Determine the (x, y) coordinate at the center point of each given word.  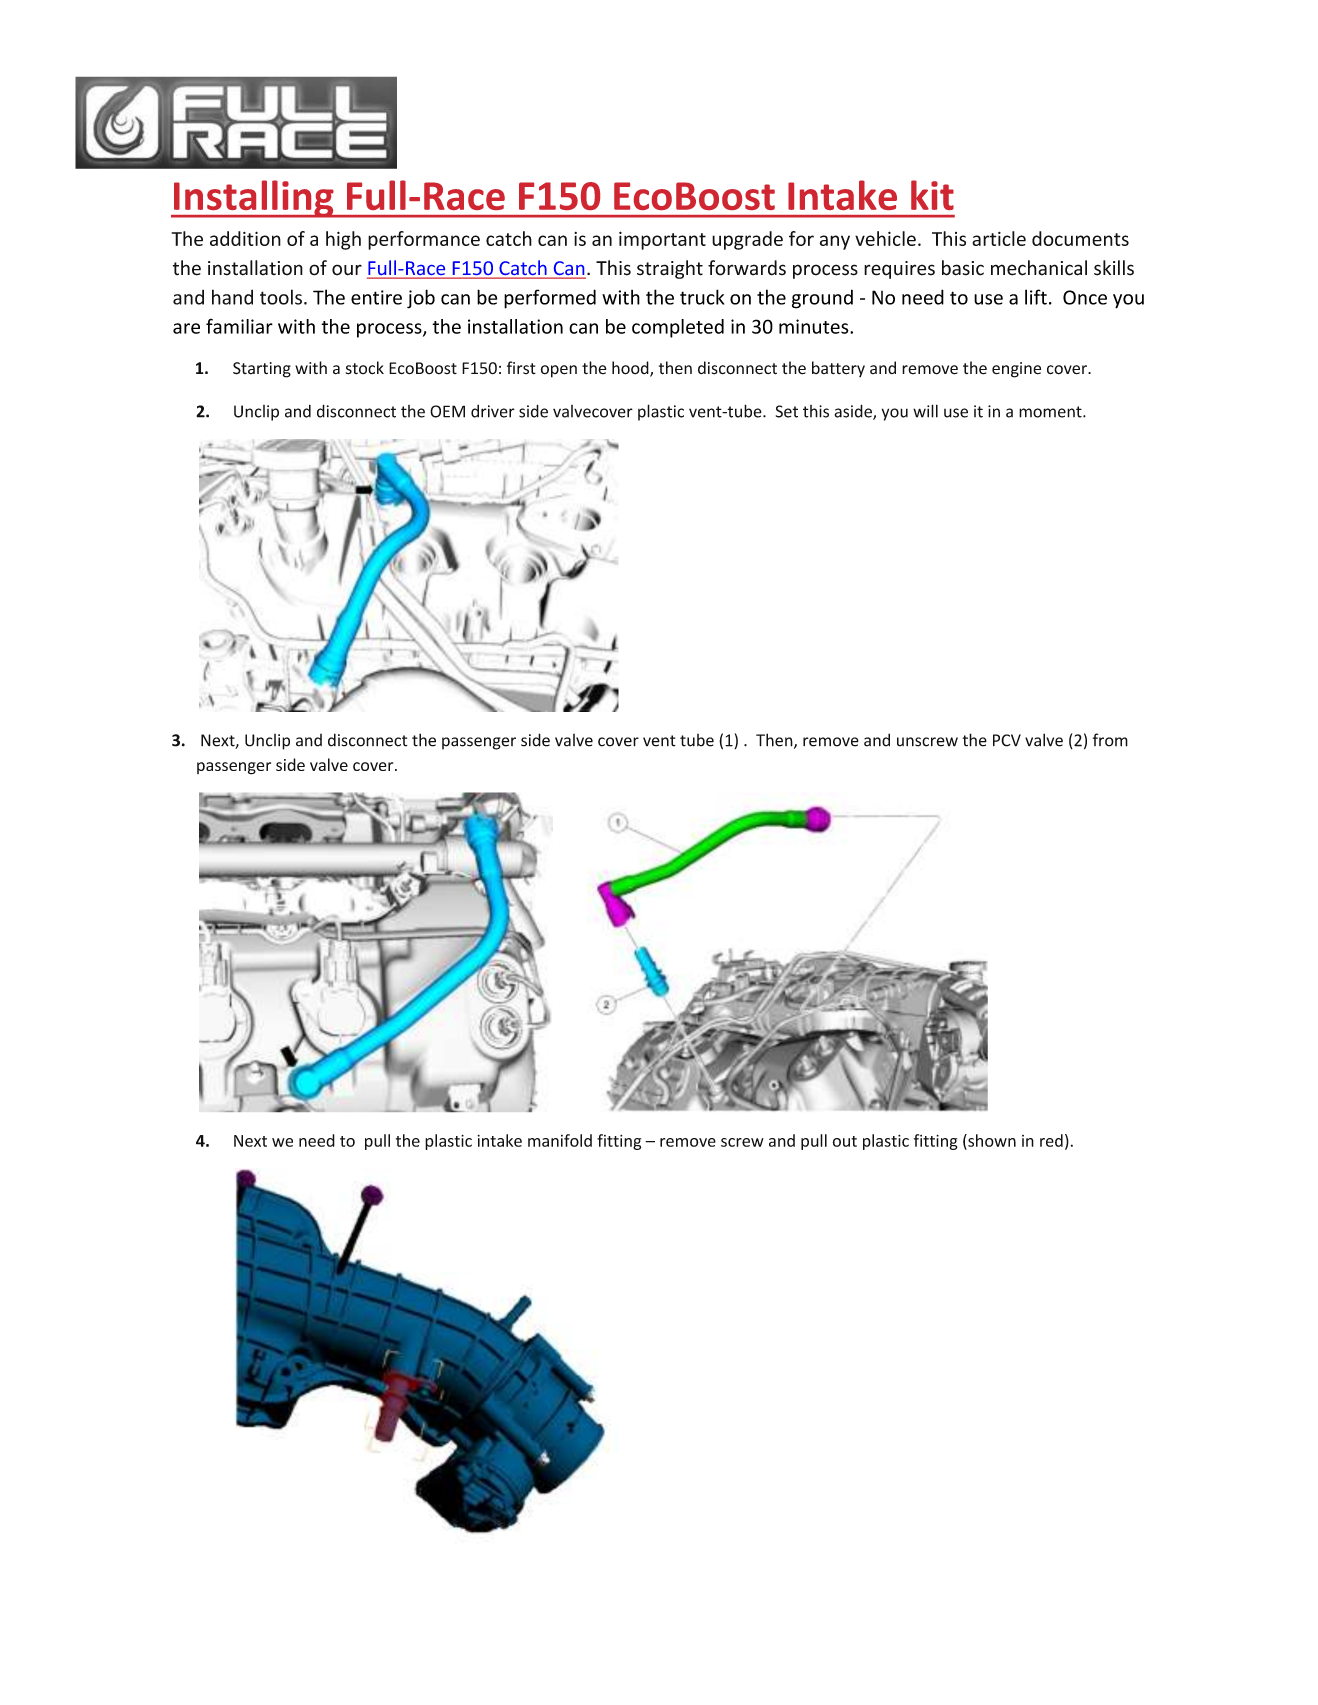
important (662, 240)
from (1110, 740)
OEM (447, 411)
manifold (560, 1140)
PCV (1007, 740)
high (343, 240)
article (999, 238)
